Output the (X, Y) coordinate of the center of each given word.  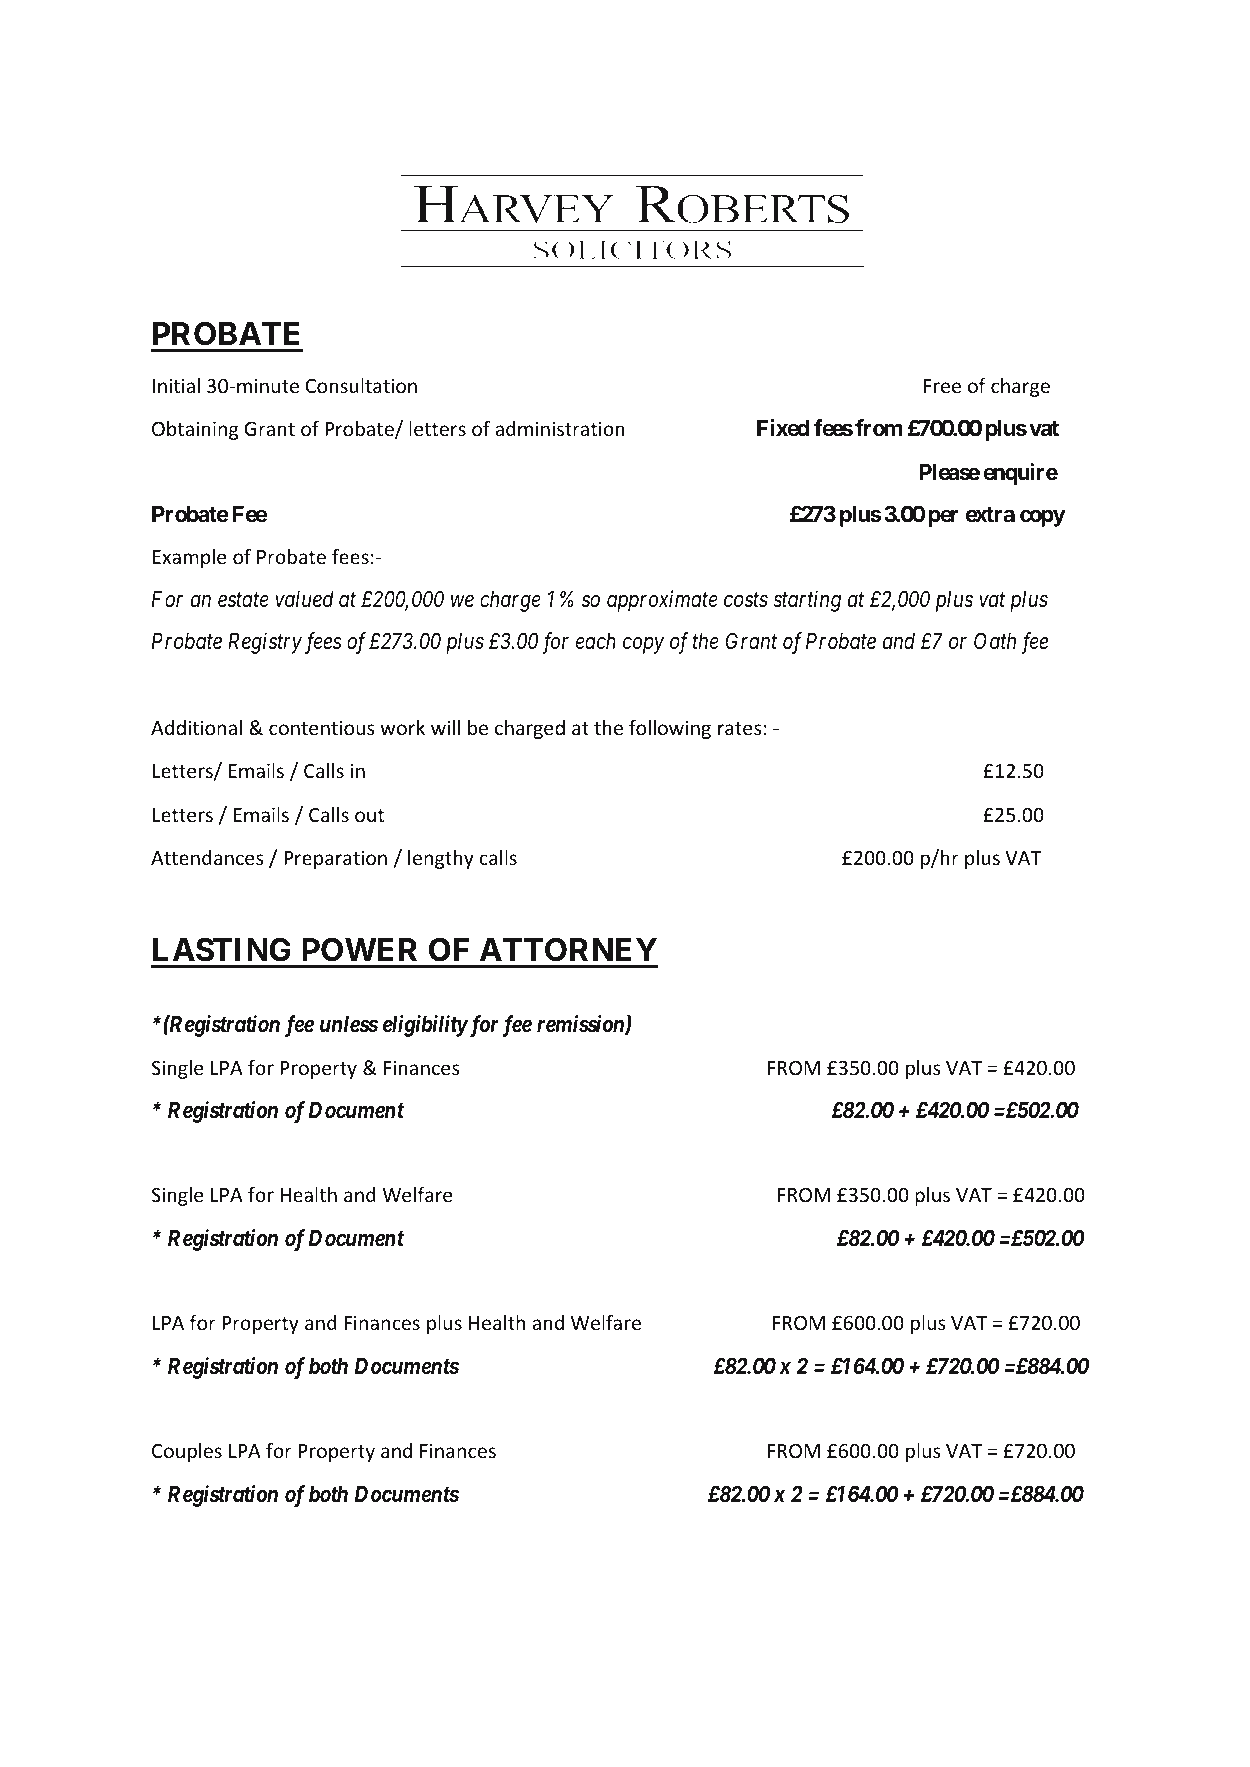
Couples (187, 1452)
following (670, 729)
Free (942, 386)
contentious (322, 727)
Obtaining (195, 430)
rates (740, 728)
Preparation (335, 859)
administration (560, 428)
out (369, 815)
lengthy (441, 859)
